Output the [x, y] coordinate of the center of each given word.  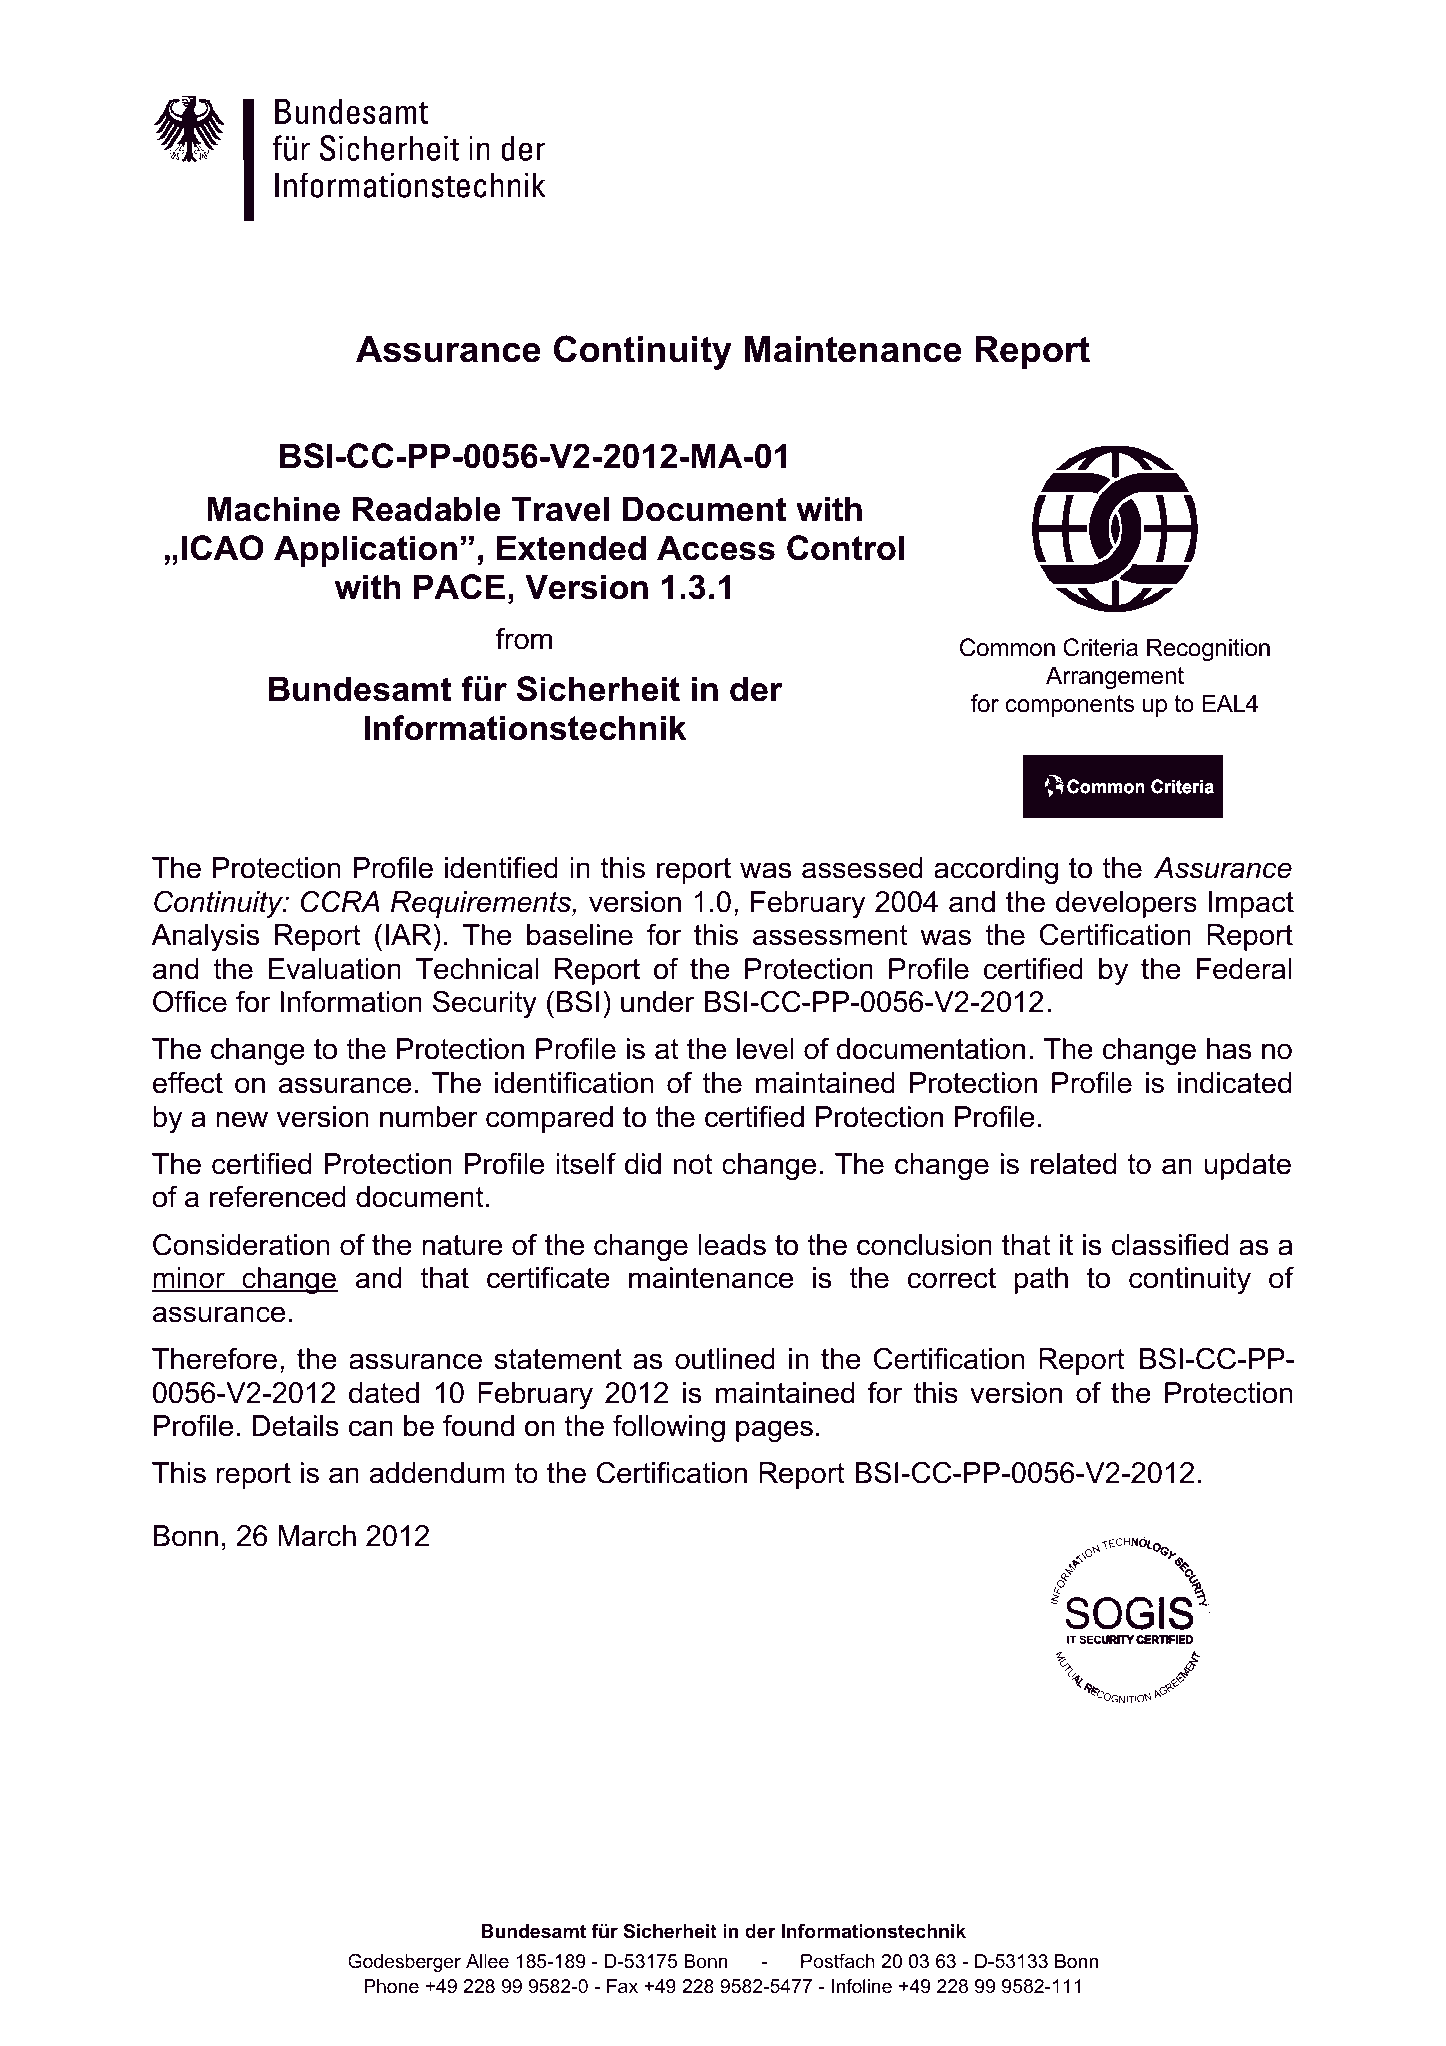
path [1041, 1280]
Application [365, 551]
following [669, 1428]
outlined [725, 1359]
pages [774, 1431]
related [1073, 1164]
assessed [862, 868]
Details [295, 1426]
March [317, 1536]
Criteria [1100, 647]
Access [716, 548]
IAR [408, 934]
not [693, 1164]
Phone [391, 1986]
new [242, 1119]
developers [1126, 904]
